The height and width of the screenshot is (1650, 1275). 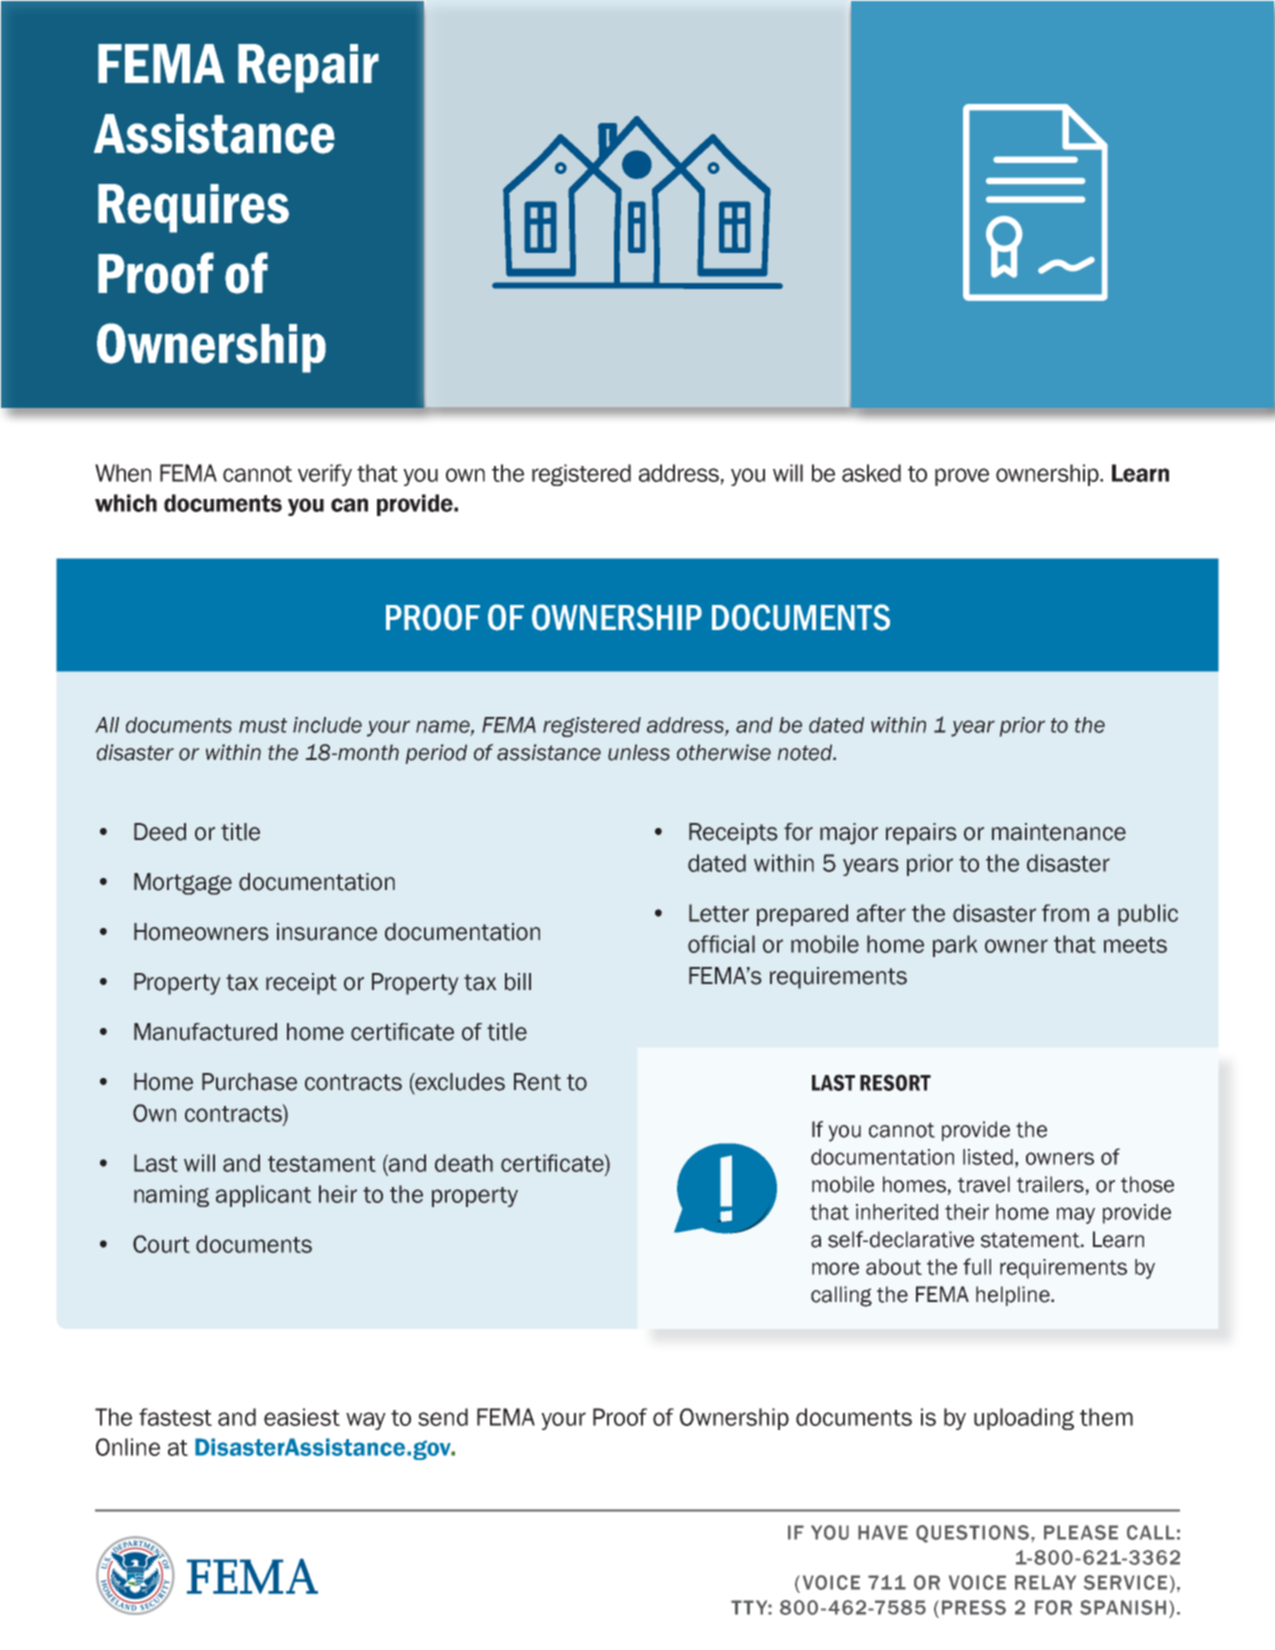 I want to click on HAVE, so click(x=883, y=1532).
